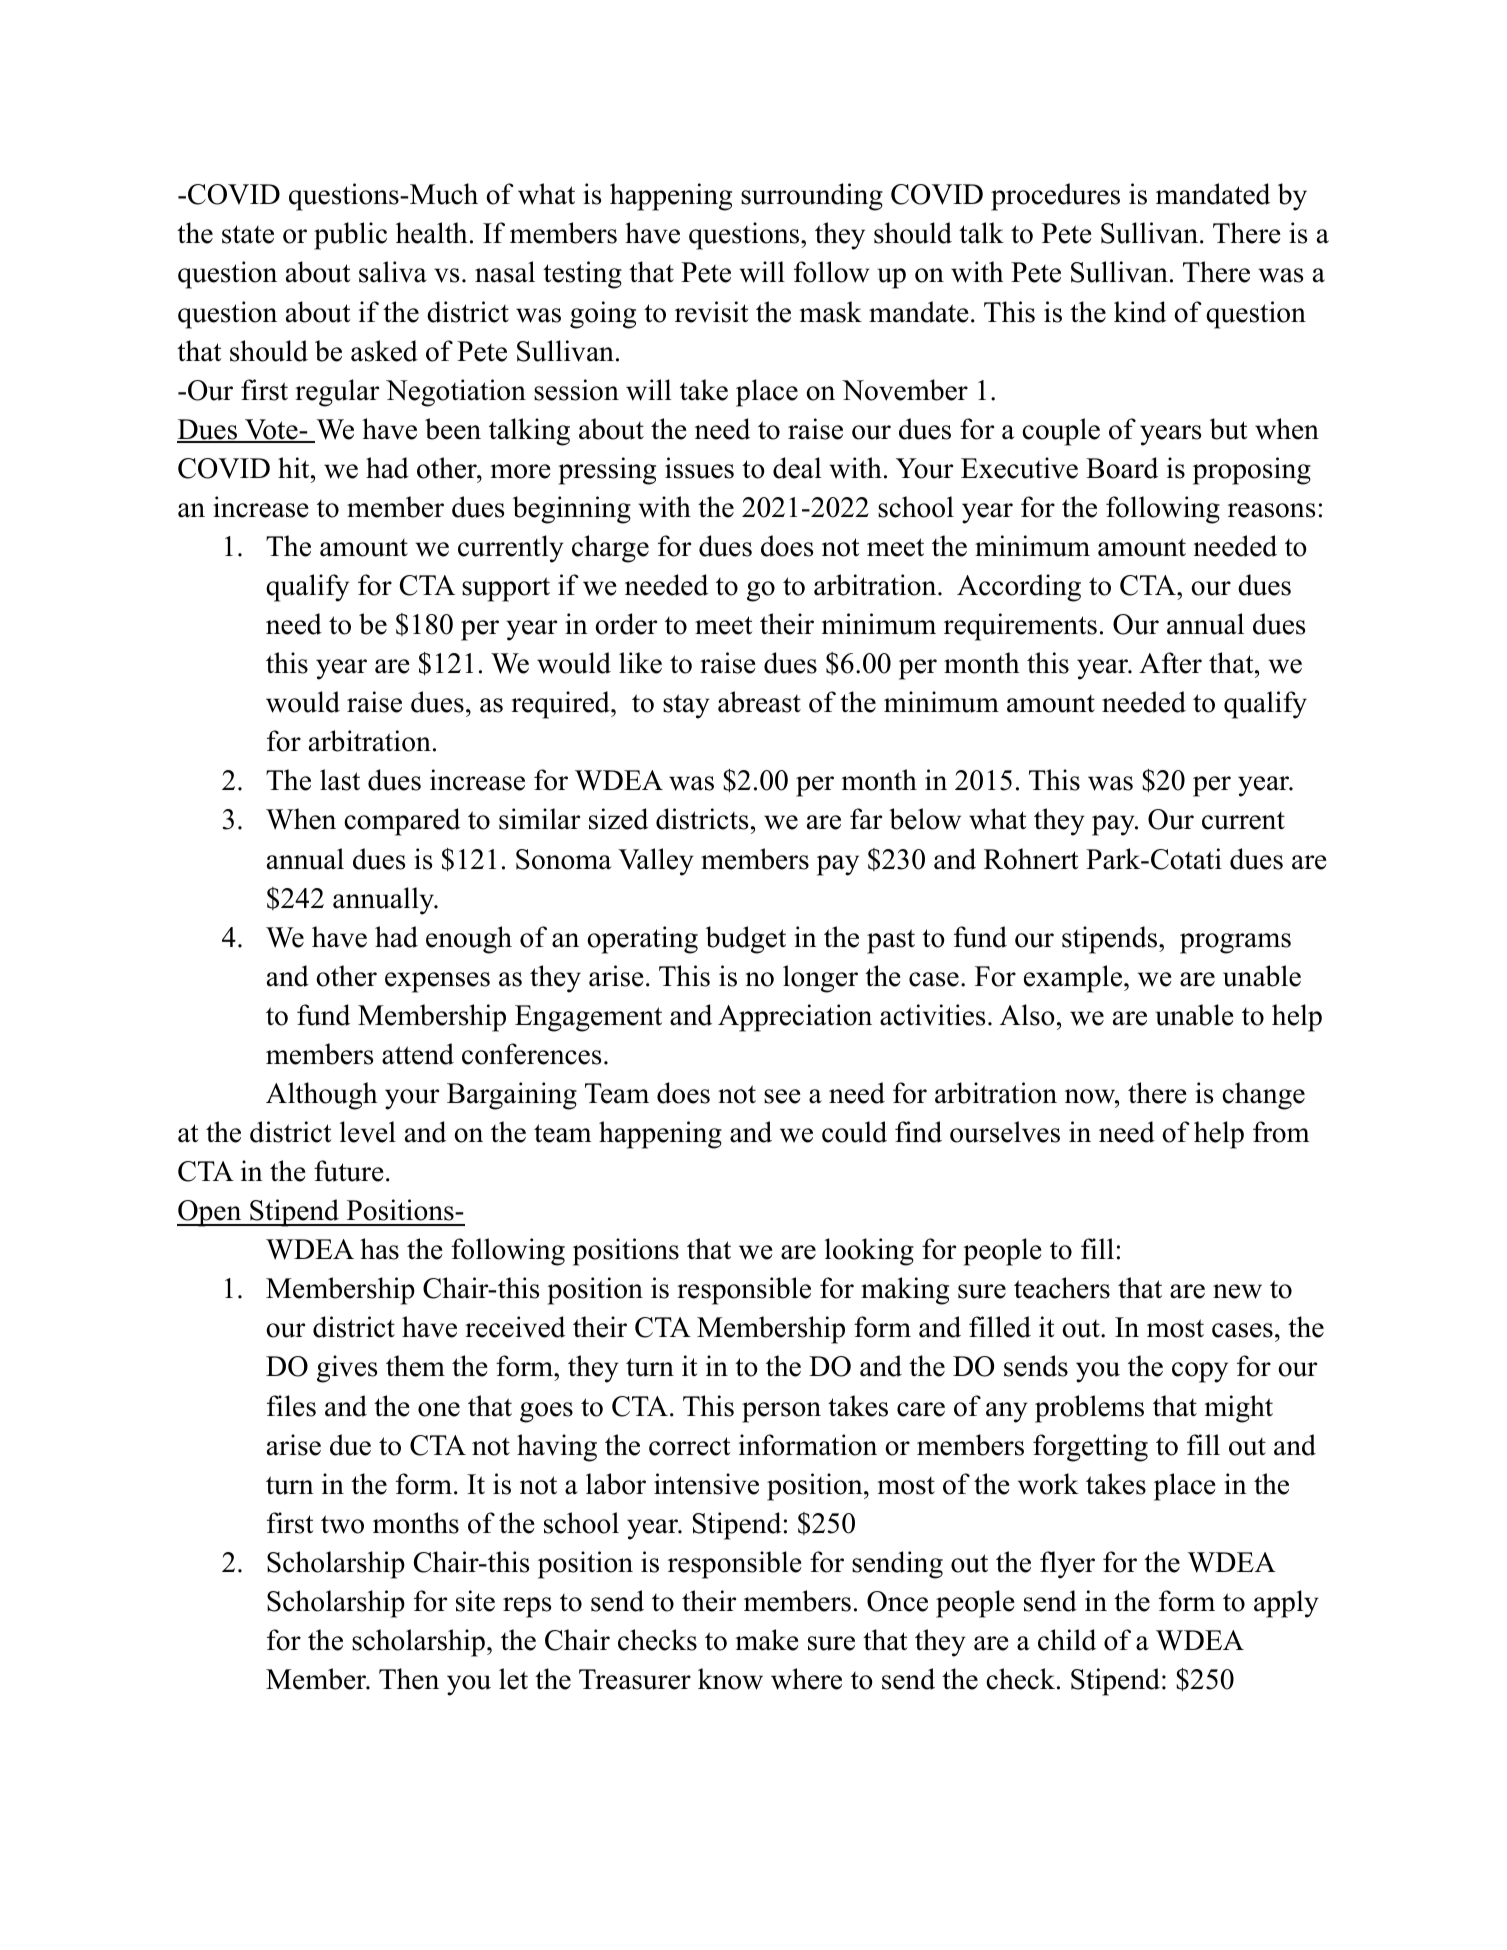 This screenshot has height=1950, width=1507. What do you see at coordinates (409, 1679) in the screenshot?
I see `Then` at bounding box center [409, 1679].
